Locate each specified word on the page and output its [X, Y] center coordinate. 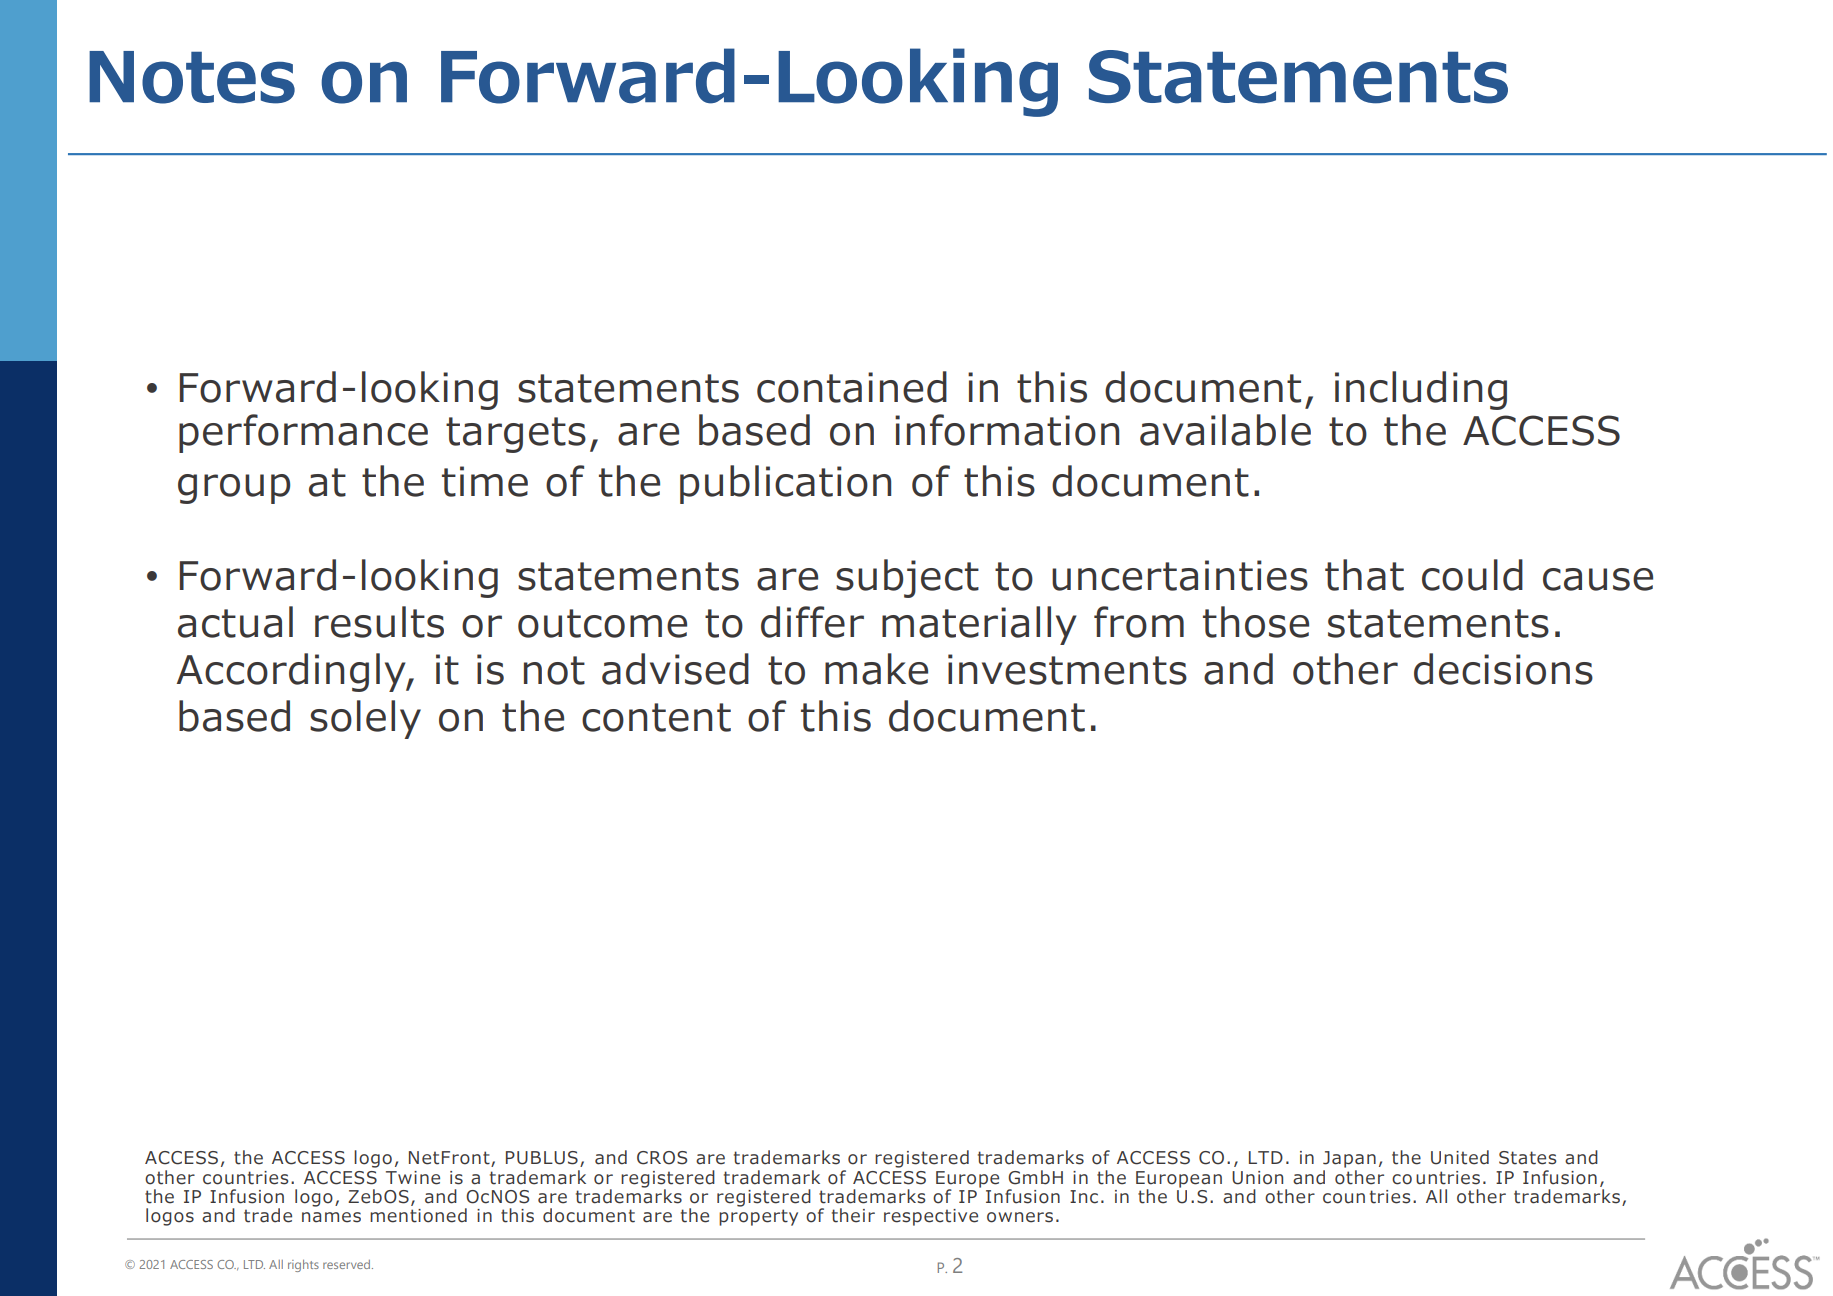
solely [365, 719]
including [1421, 390]
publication [785, 484]
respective [931, 1217]
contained [852, 387]
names [331, 1217]
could [1472, 575]
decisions [1503, 669]
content [656, 717]
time [485, 481]
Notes [192, 77]
